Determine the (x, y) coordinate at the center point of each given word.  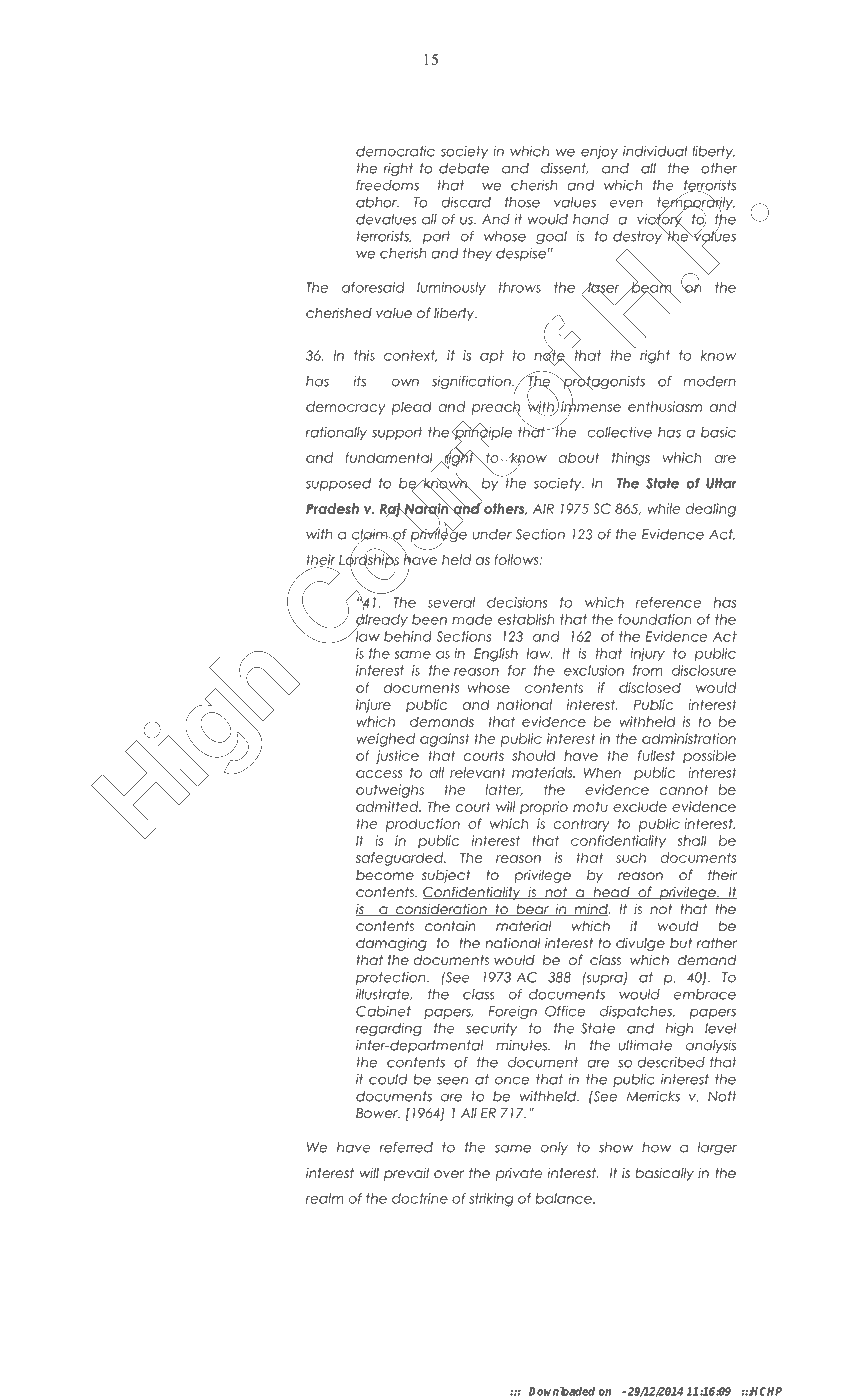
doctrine (420, 1198)
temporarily (696, 203)
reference (668, 602)
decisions (517, 602)
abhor (377, 202)
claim (371, 535)
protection (392, 978)
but (681, 943)
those (522, 202)
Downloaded (562, 1391)
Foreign (513, 1012)
